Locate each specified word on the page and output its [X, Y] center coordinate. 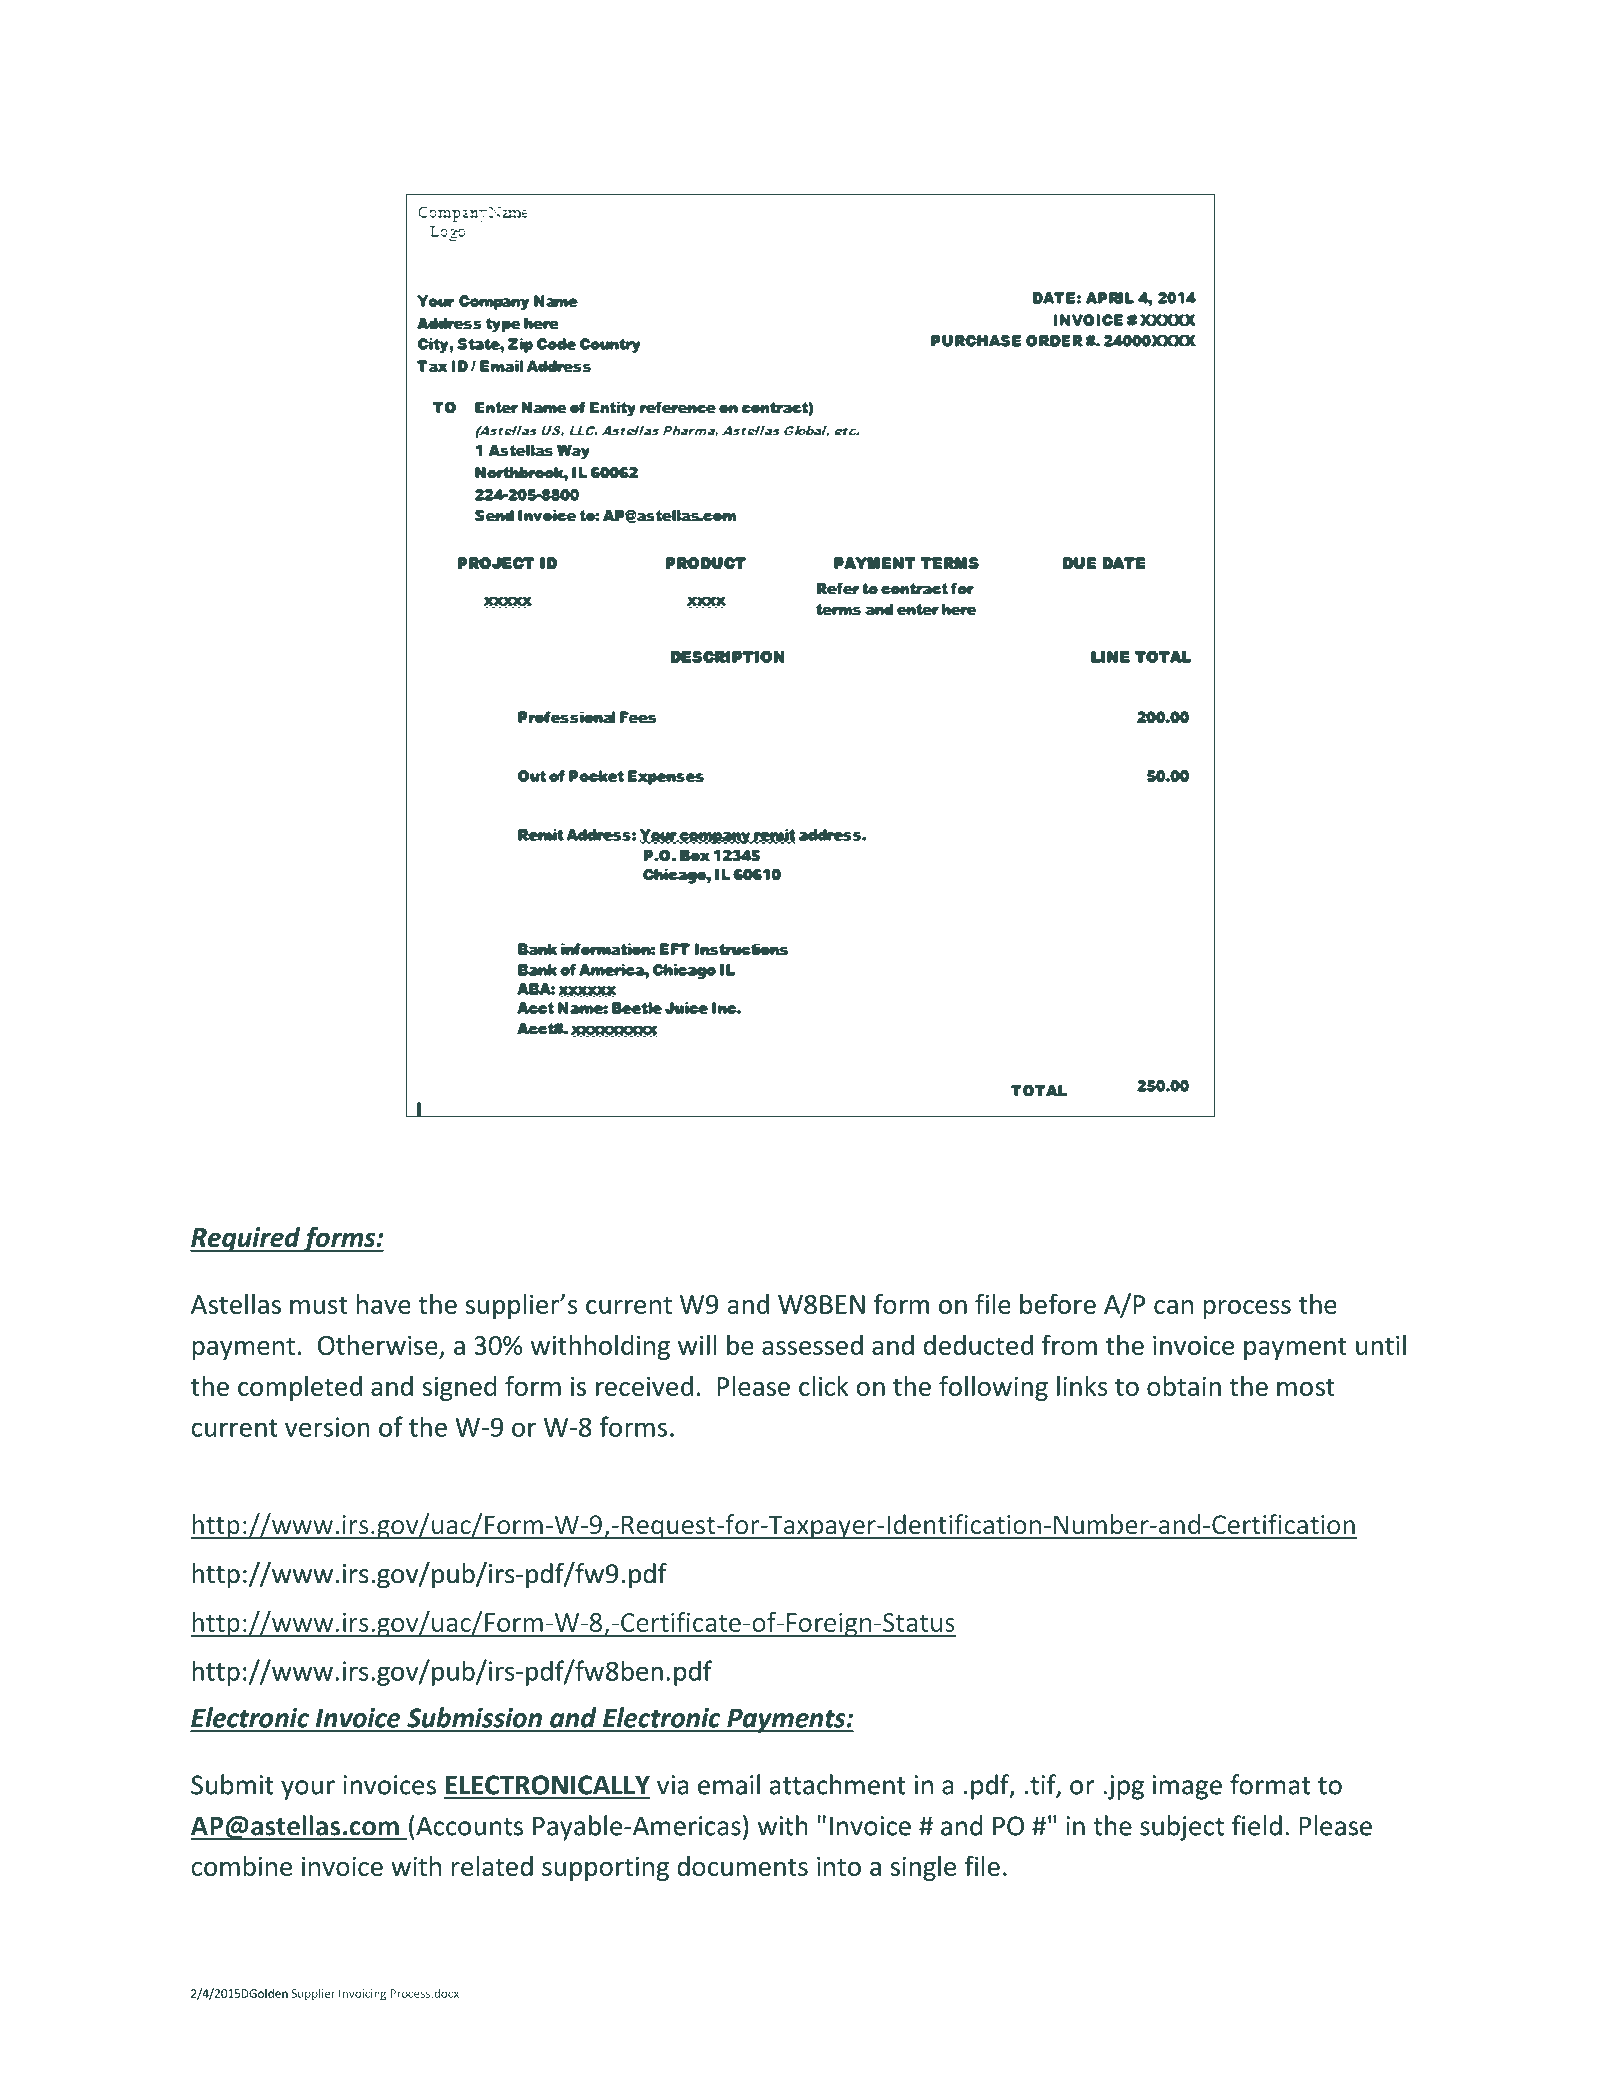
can [1173, 1307]
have [384, 1304]
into [839, 1866]
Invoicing [363, 1995]
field [1257, 1825]
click [823, 1386]
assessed [812, 1345]
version [327, 1427]
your [308, 1790]
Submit [232, 1784]
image [1187, 1787]
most [1306, 1387]
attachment [838, 1784]
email [729, 1784]
